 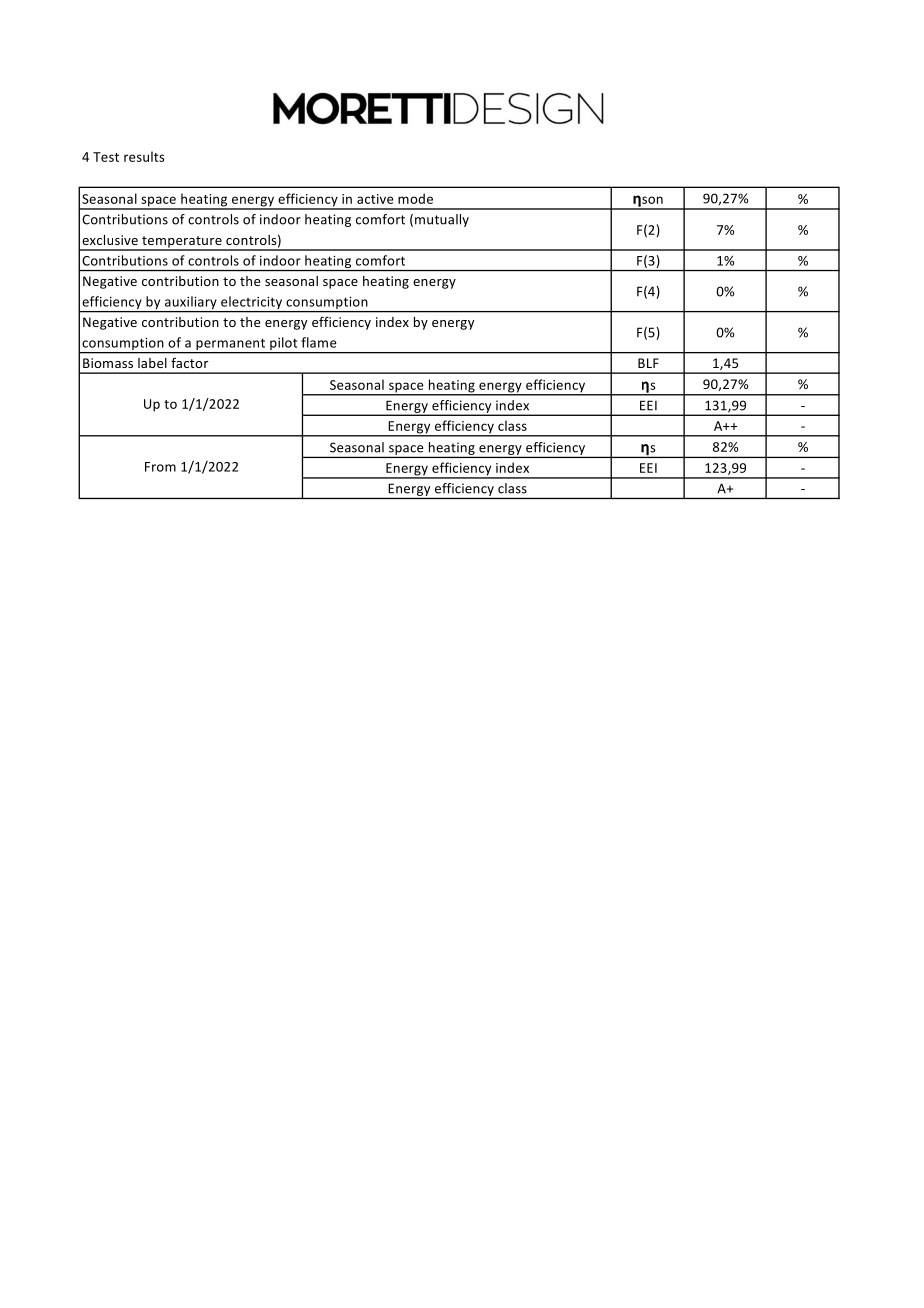 I want to click on pilot, so click(x=284, y=345).
